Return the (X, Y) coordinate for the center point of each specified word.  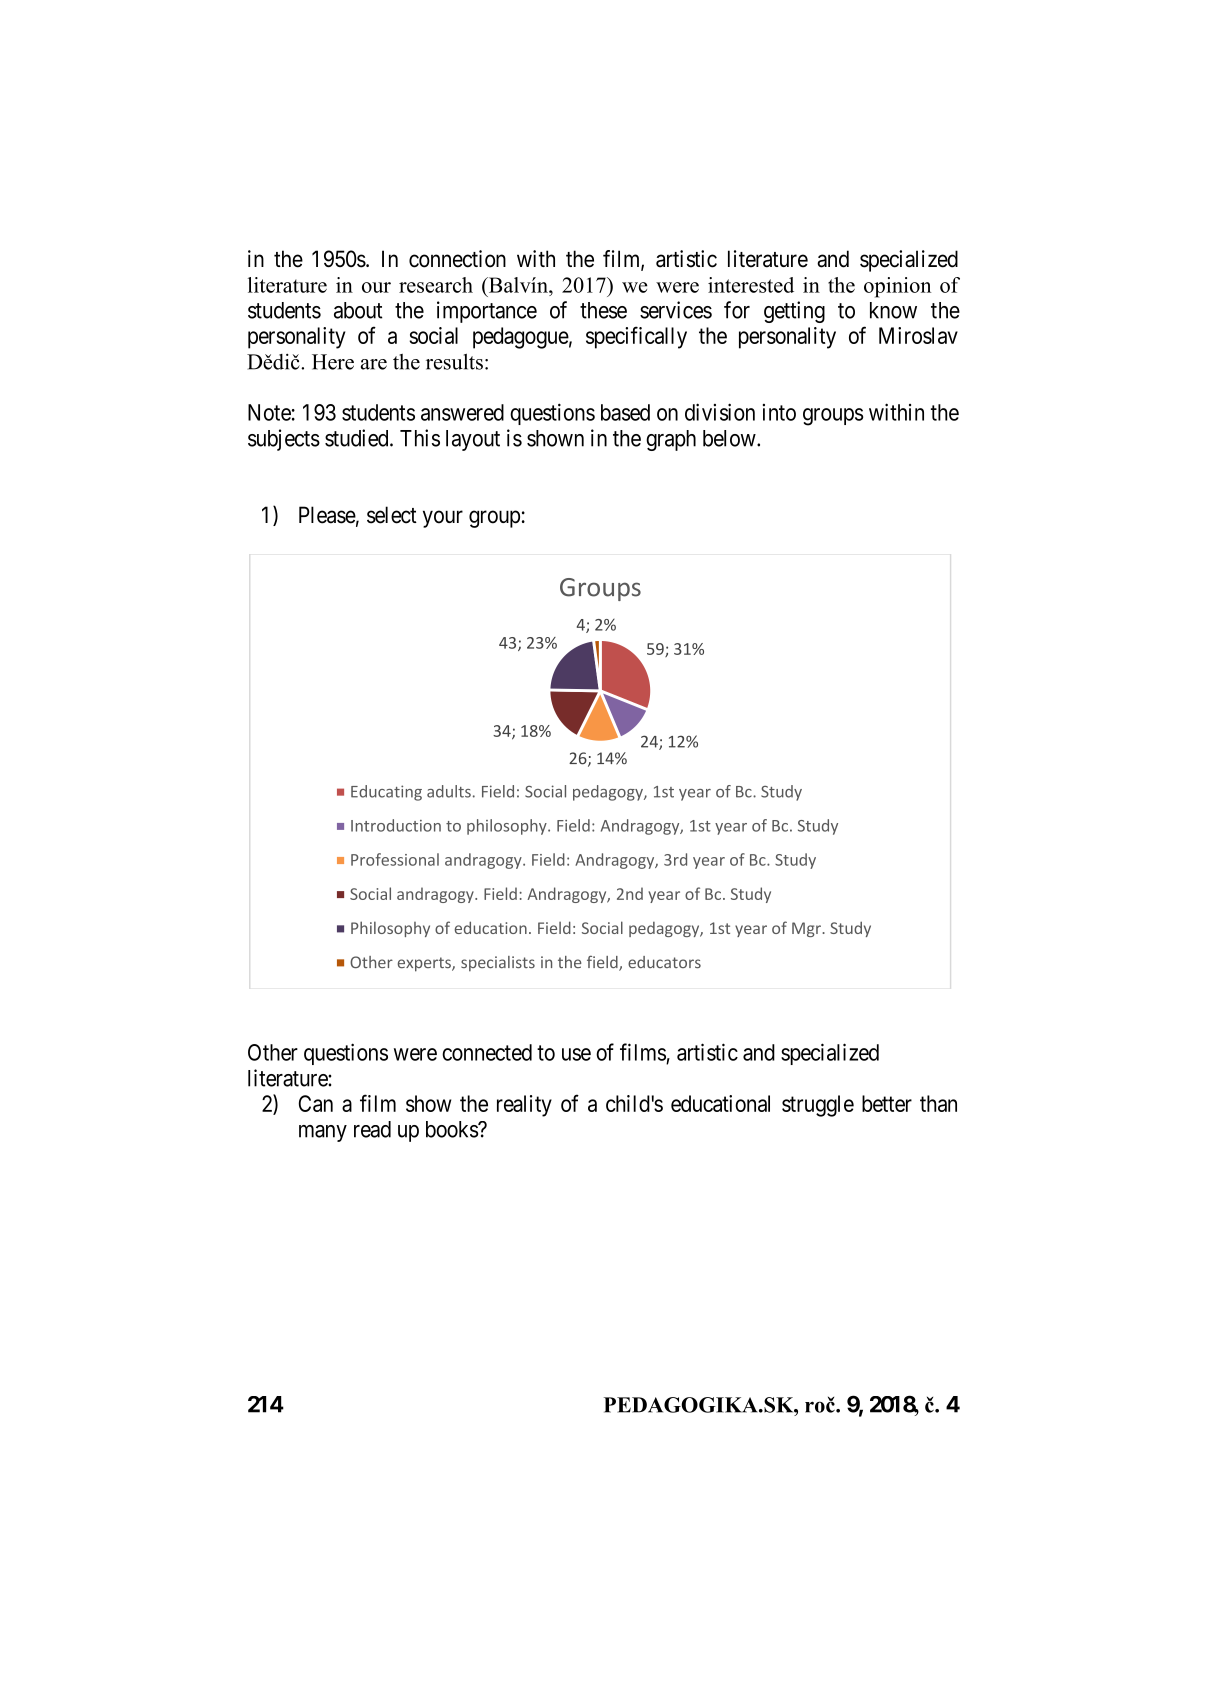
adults (449, 791)
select (392, 515)
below (730, 438)
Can (316, 1103)
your (443, 519)
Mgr (807, 929)
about (358, 310)
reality (524, 1106)
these (603, 310)
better (887, 1103)
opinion (897, 287)
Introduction (396, 825)
